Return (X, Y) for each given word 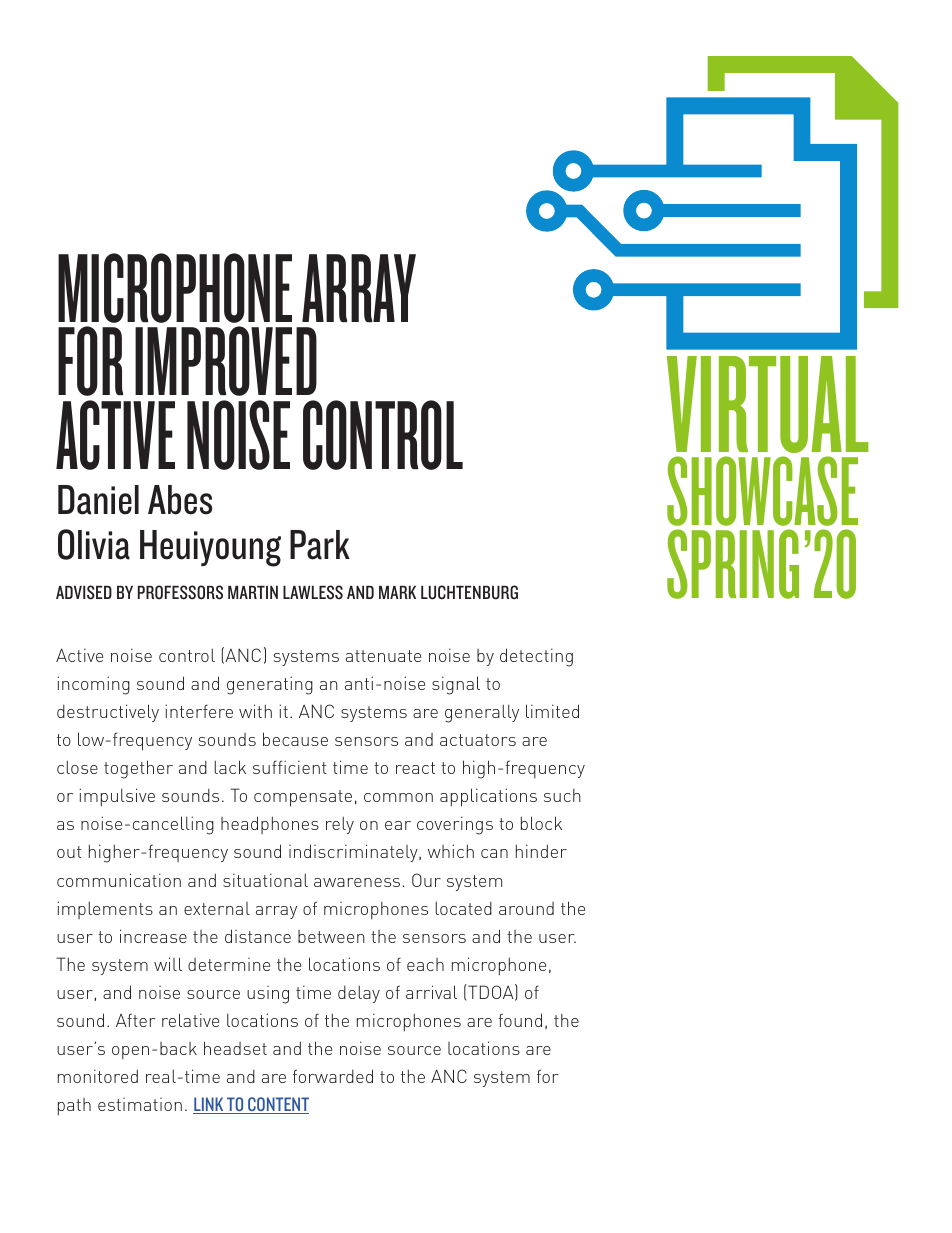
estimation (140, 1104)
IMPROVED (226, 361)
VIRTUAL (768, 404)
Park (320, 545)
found (520, 1020)
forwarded (333, 1076)
